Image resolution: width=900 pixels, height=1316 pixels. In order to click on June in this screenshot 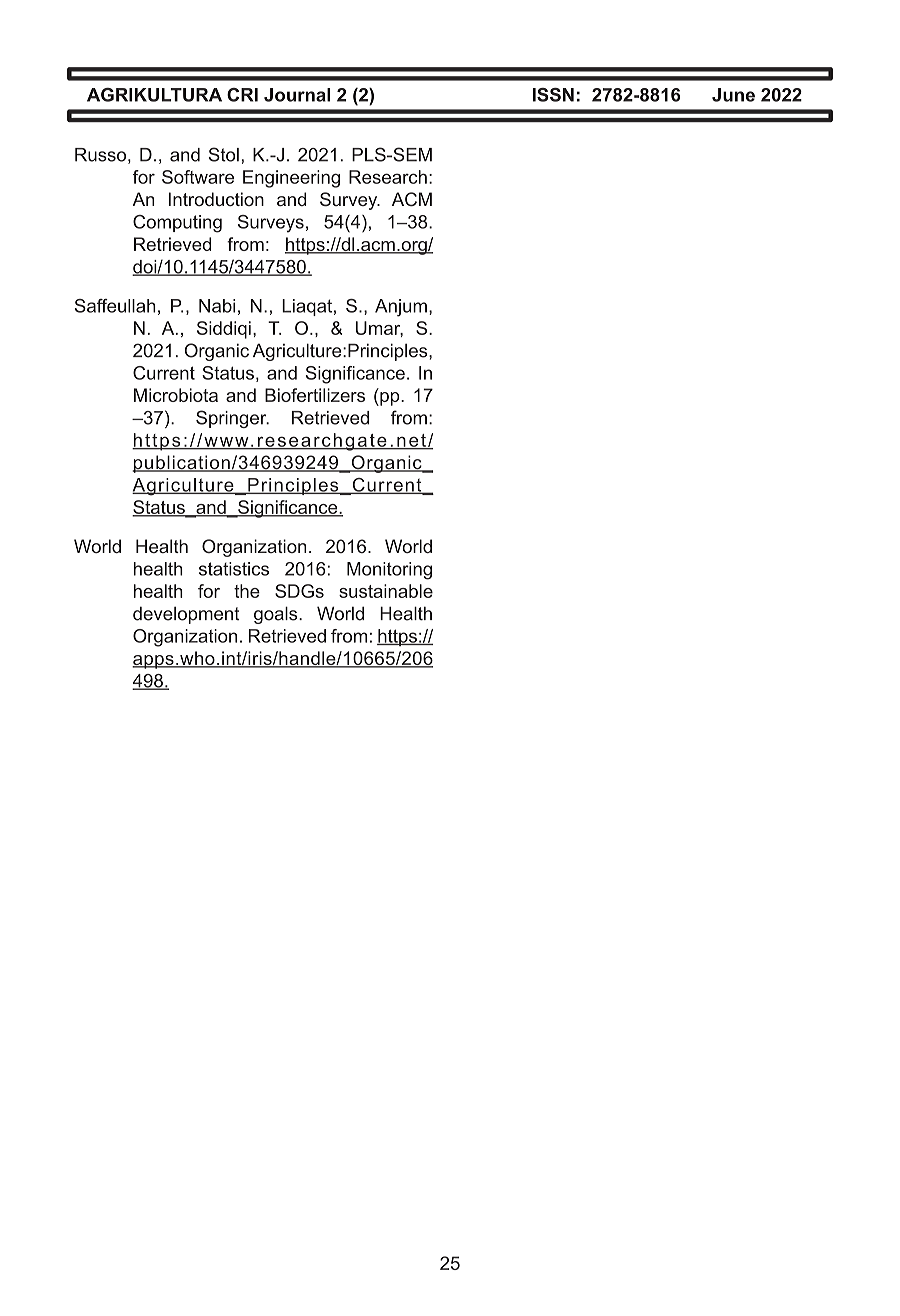, I will do `click(733, 95)`.
